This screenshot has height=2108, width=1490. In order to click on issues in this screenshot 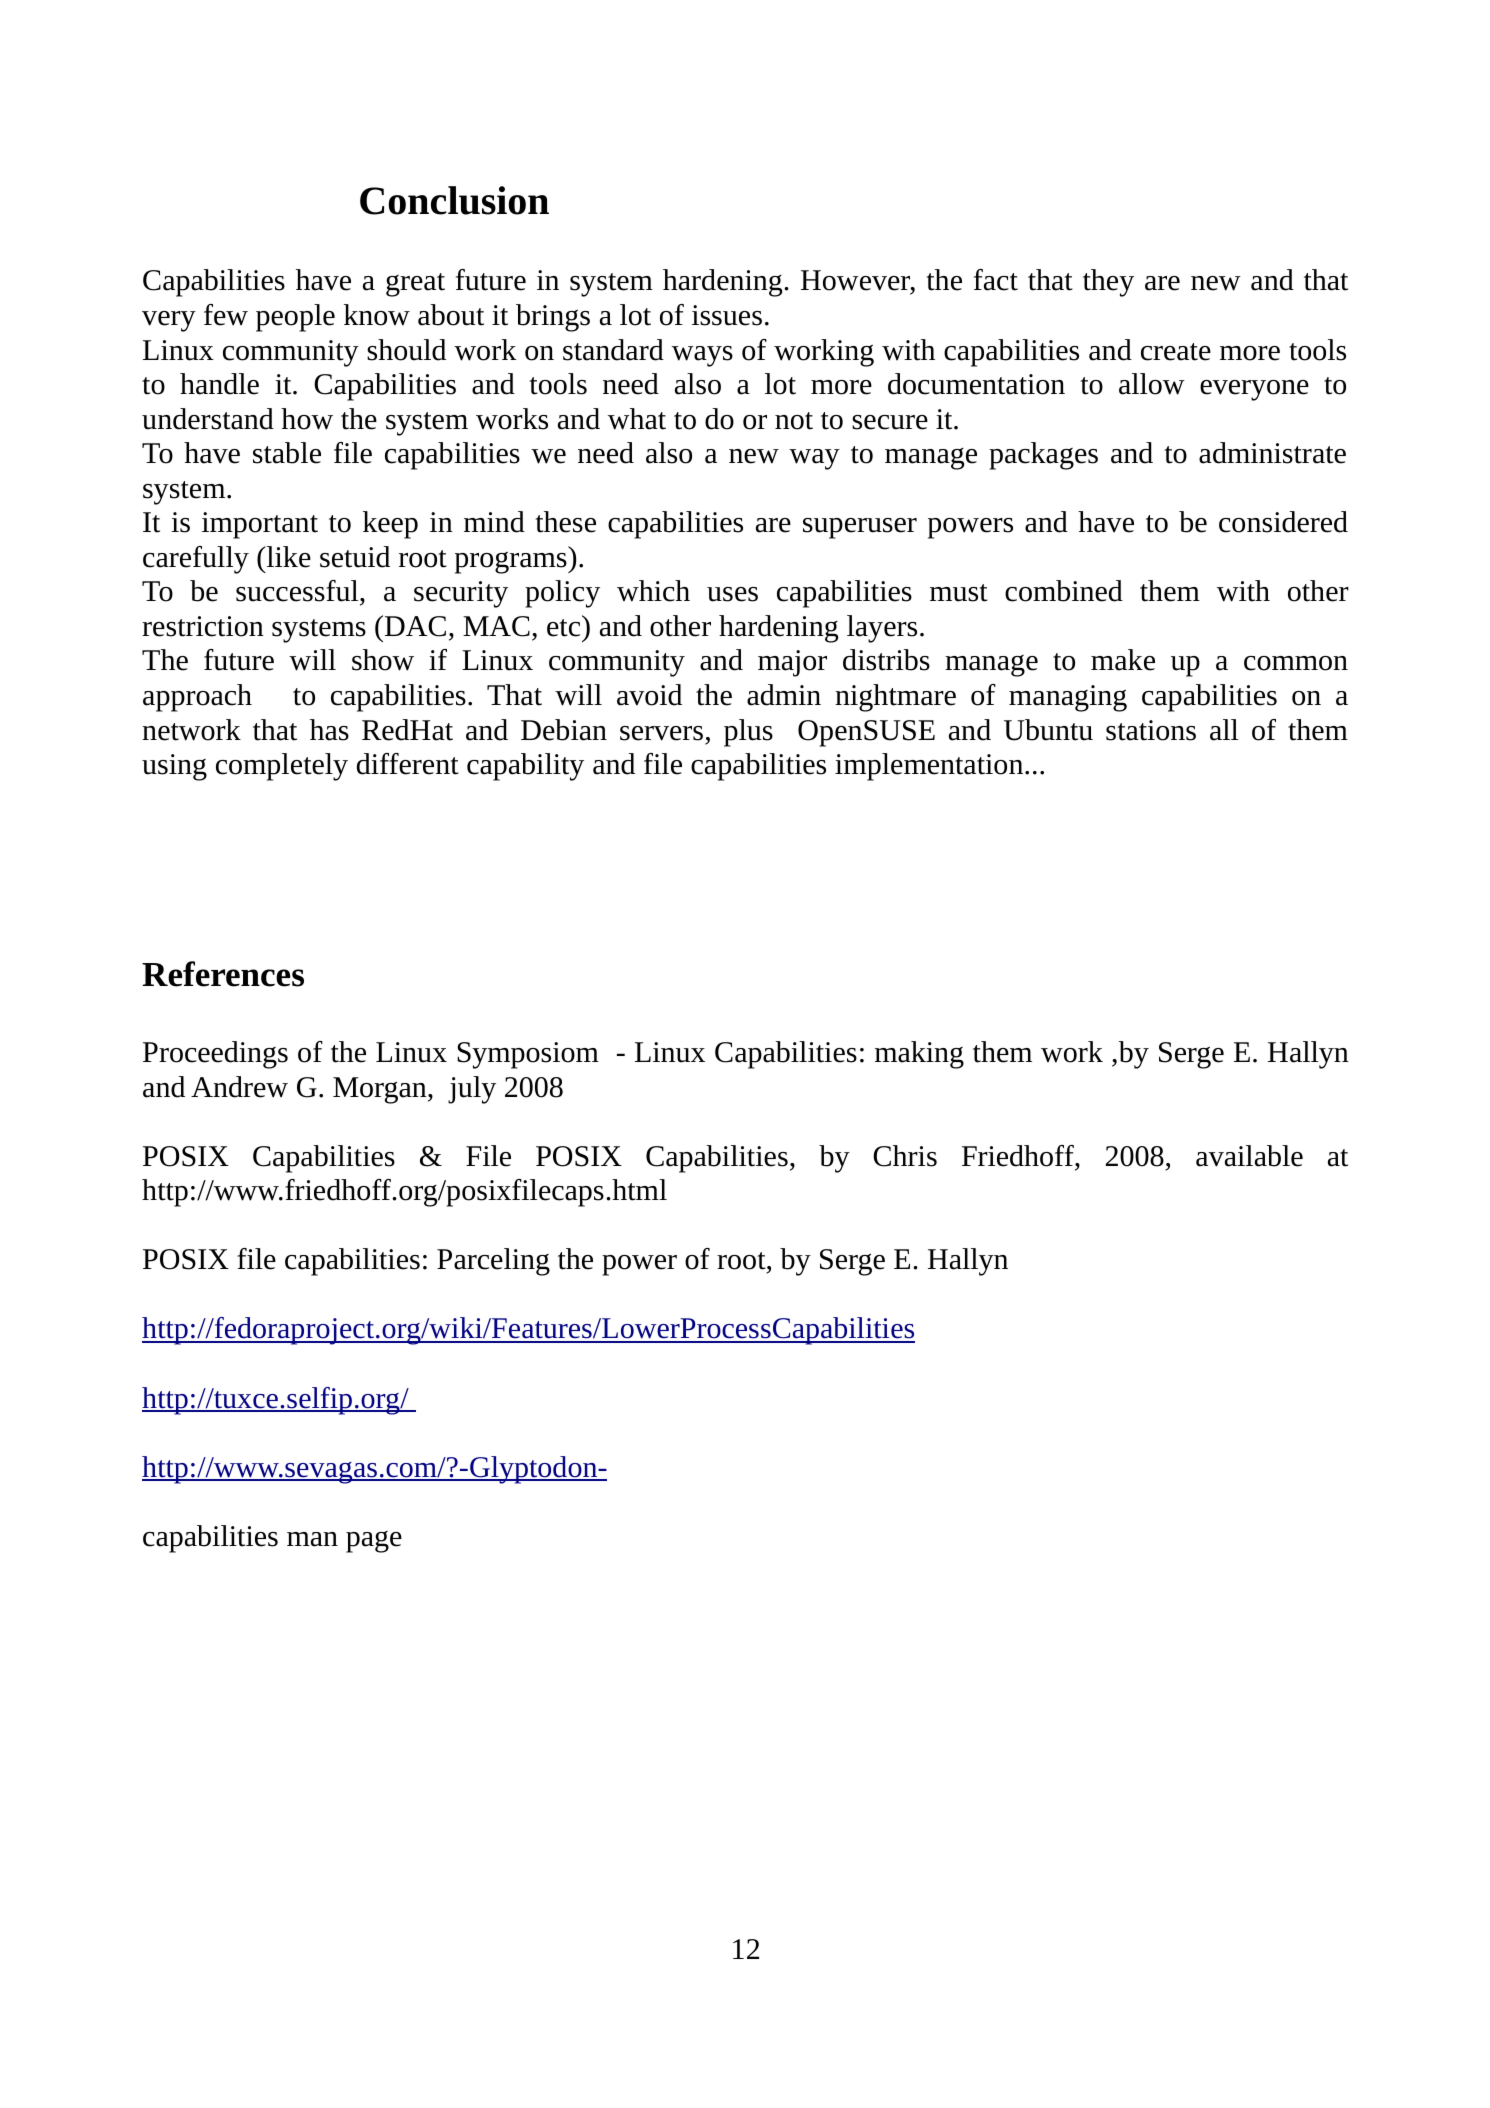, I will do `click(727, 315)`.
